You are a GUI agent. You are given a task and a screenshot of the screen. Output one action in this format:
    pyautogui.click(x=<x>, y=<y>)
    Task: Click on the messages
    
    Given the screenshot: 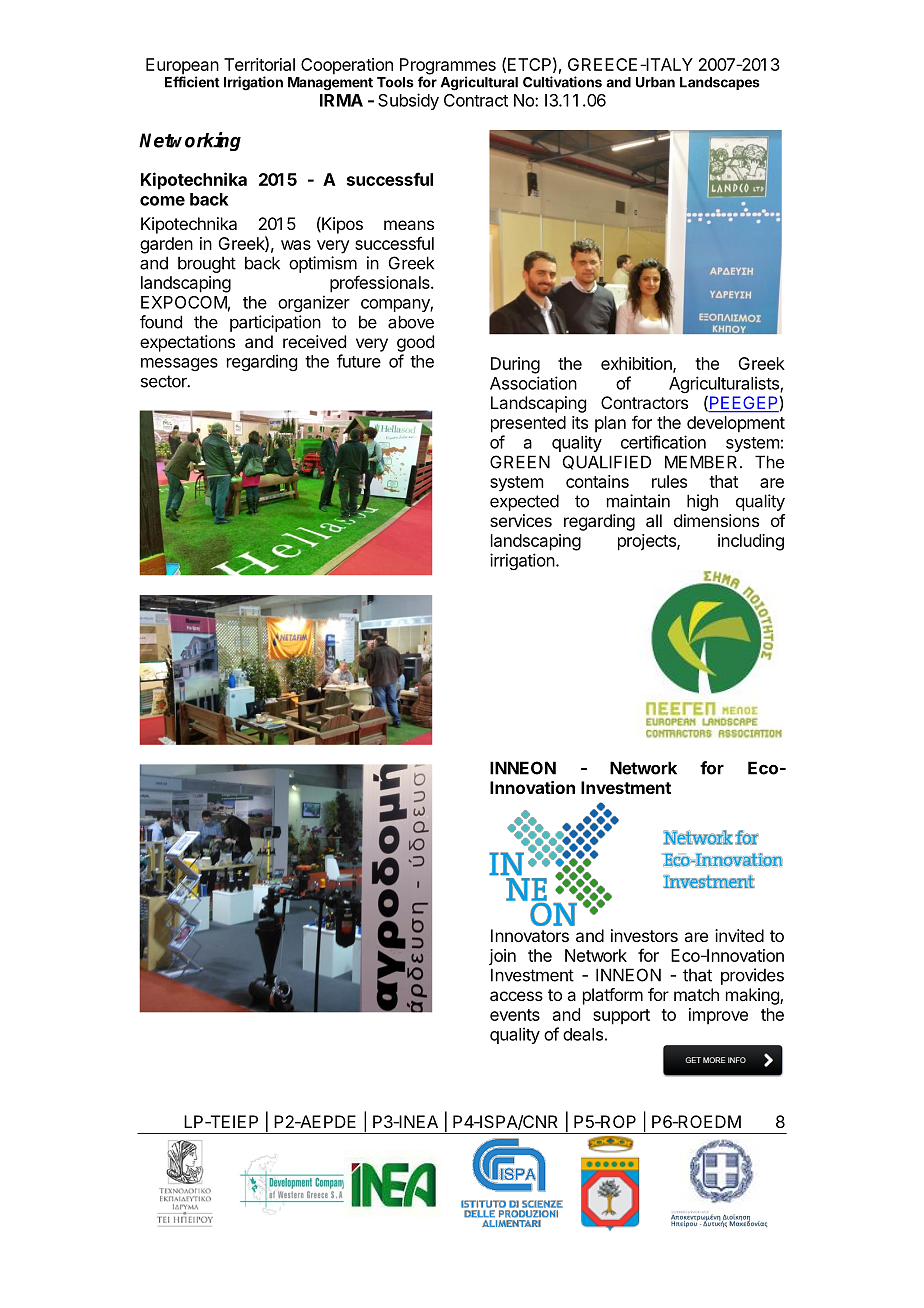 What is the action you would take?
    pyautogui.click(x=179, y=364)
